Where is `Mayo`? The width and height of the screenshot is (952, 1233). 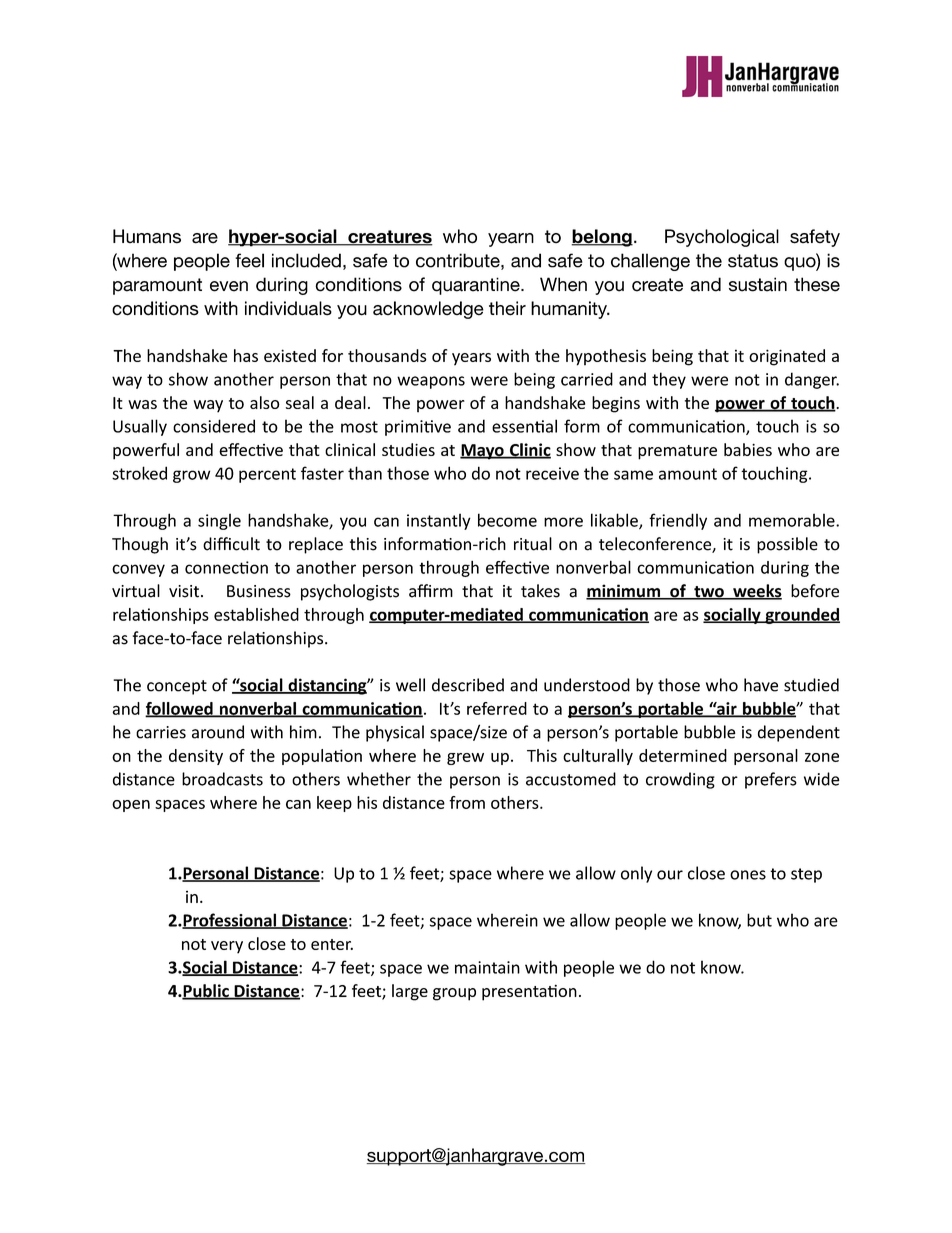
Mayo is located at coordinates (483, 452).
